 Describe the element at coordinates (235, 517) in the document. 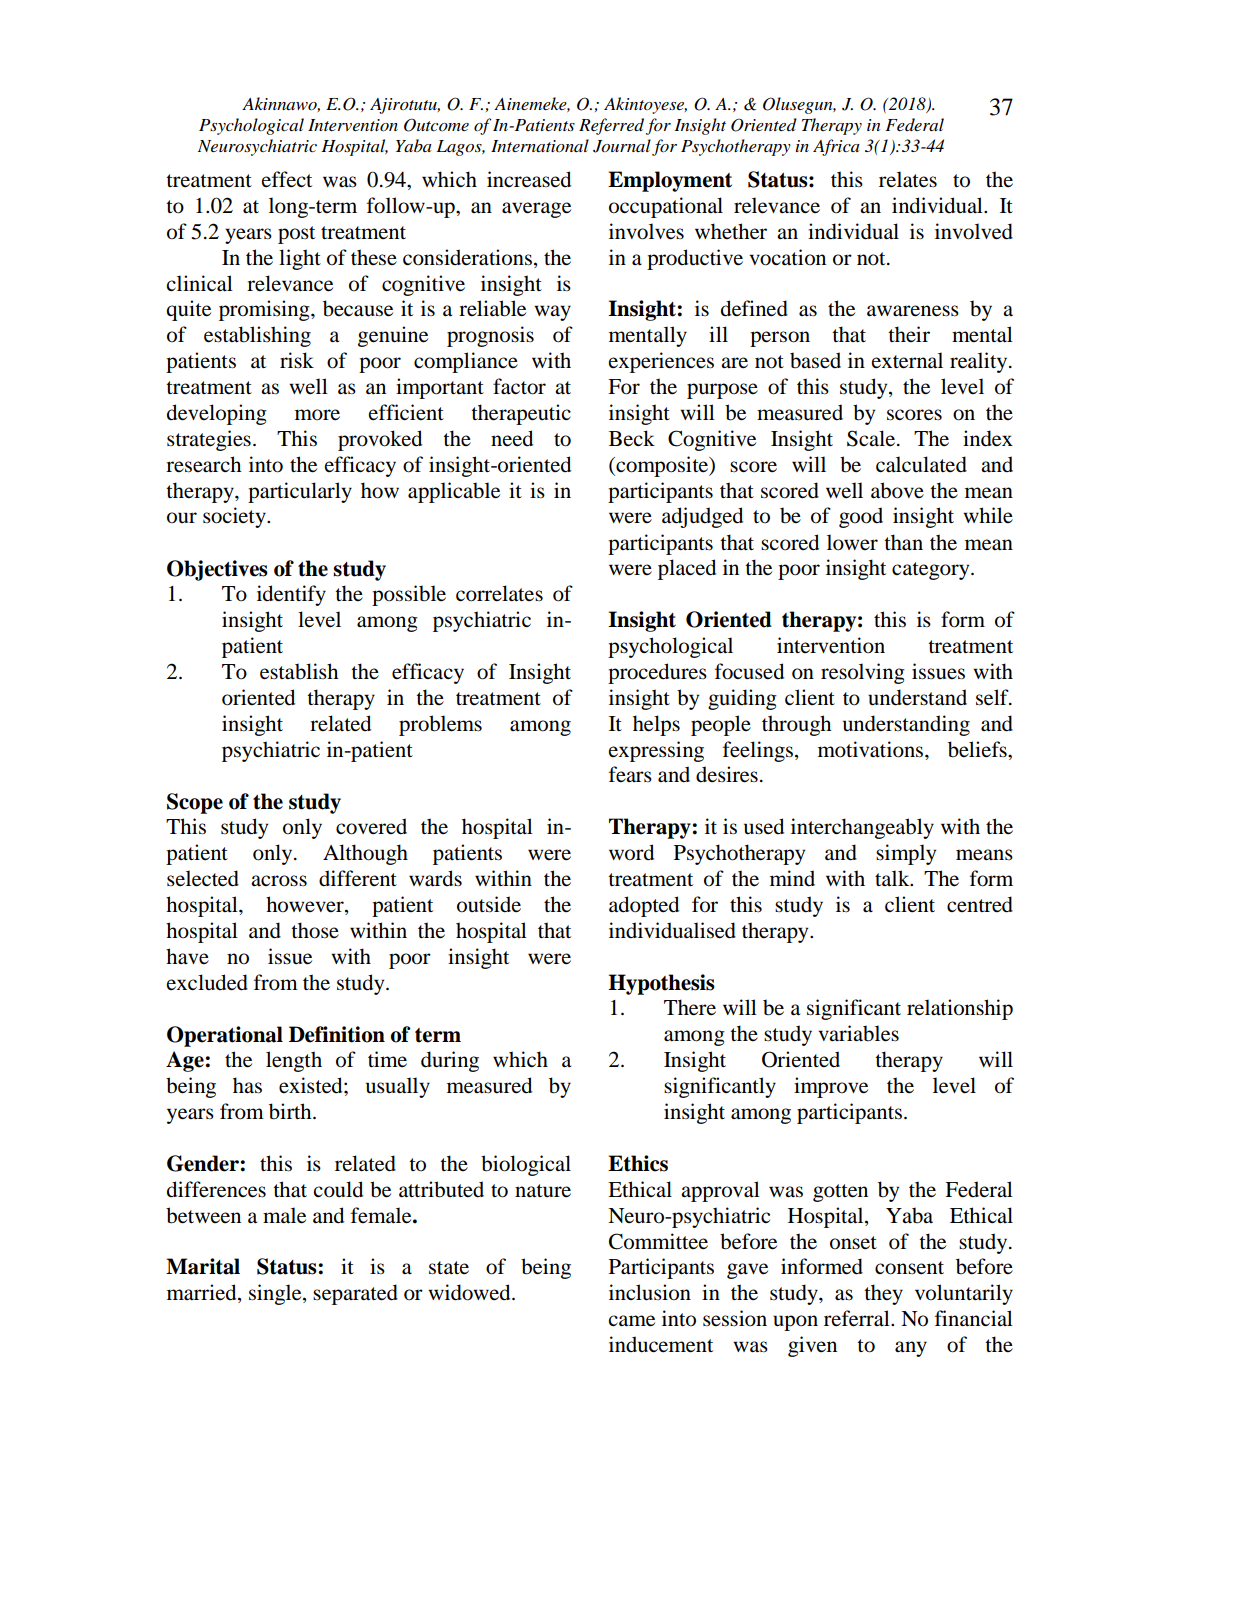

I see `society` at that location.
